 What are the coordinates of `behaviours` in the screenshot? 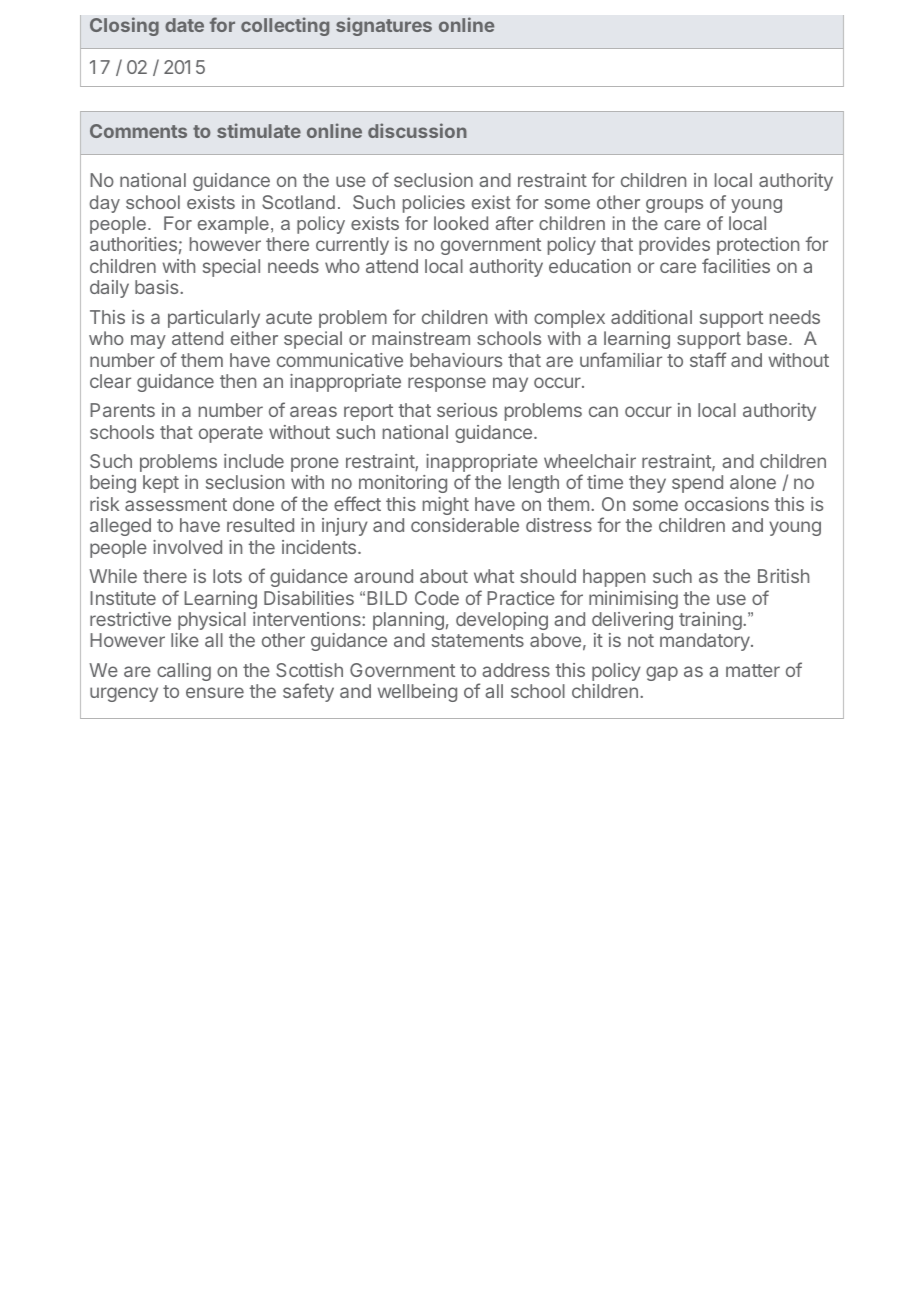 It's located at (456, 360).
